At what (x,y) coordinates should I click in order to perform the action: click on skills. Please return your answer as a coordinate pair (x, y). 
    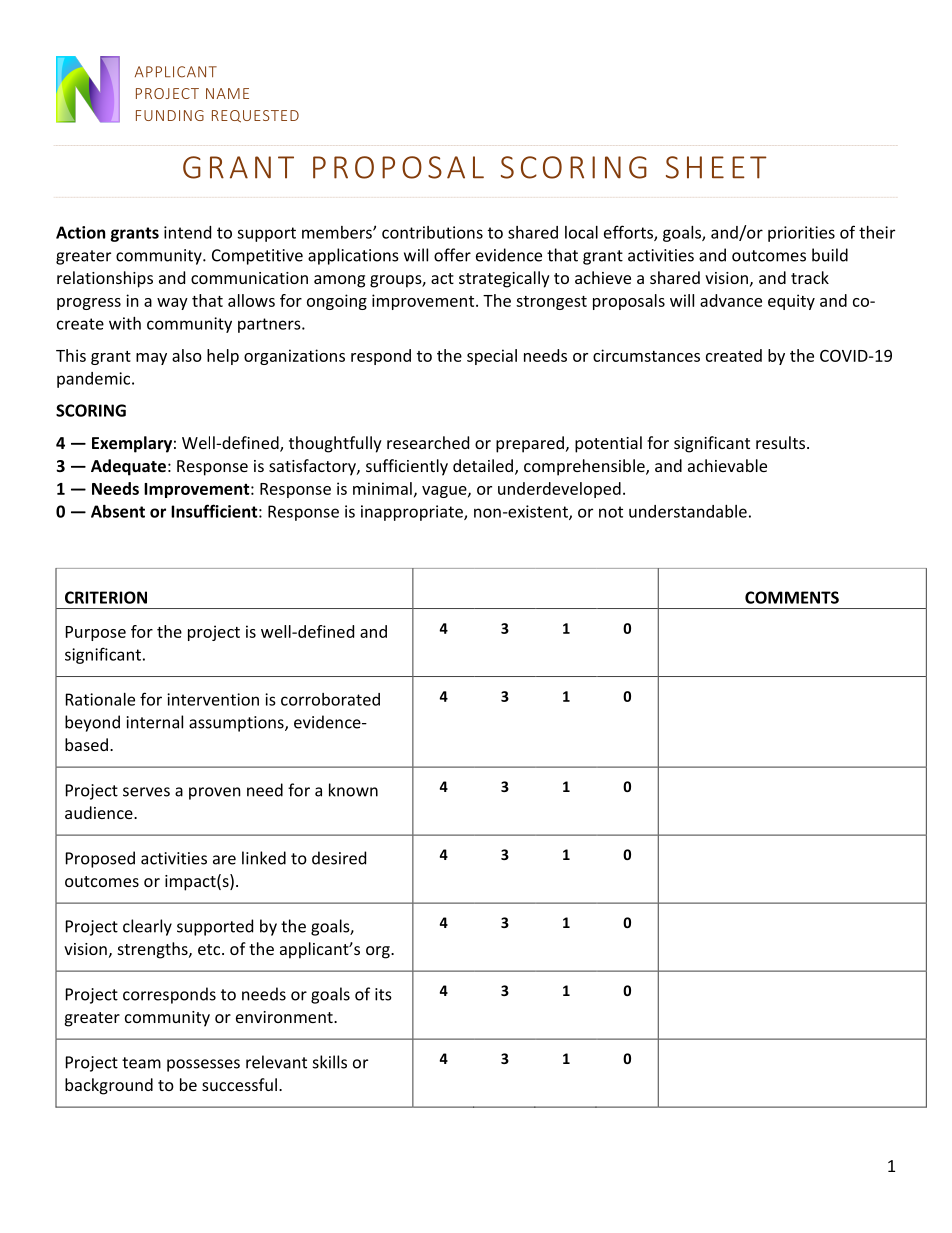
    Looking at the image, I should click on (330, 1062).
